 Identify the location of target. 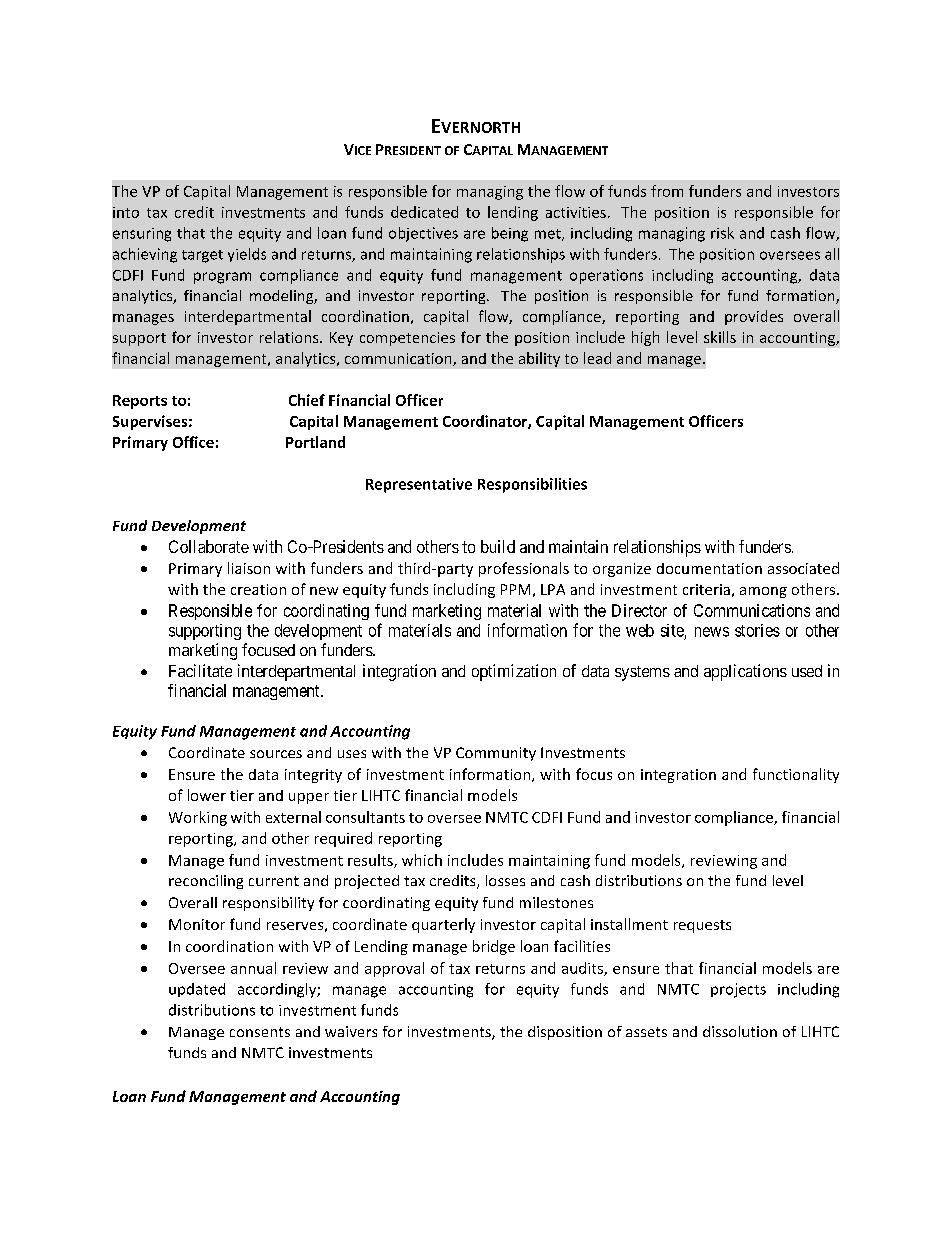
(202, 256).
